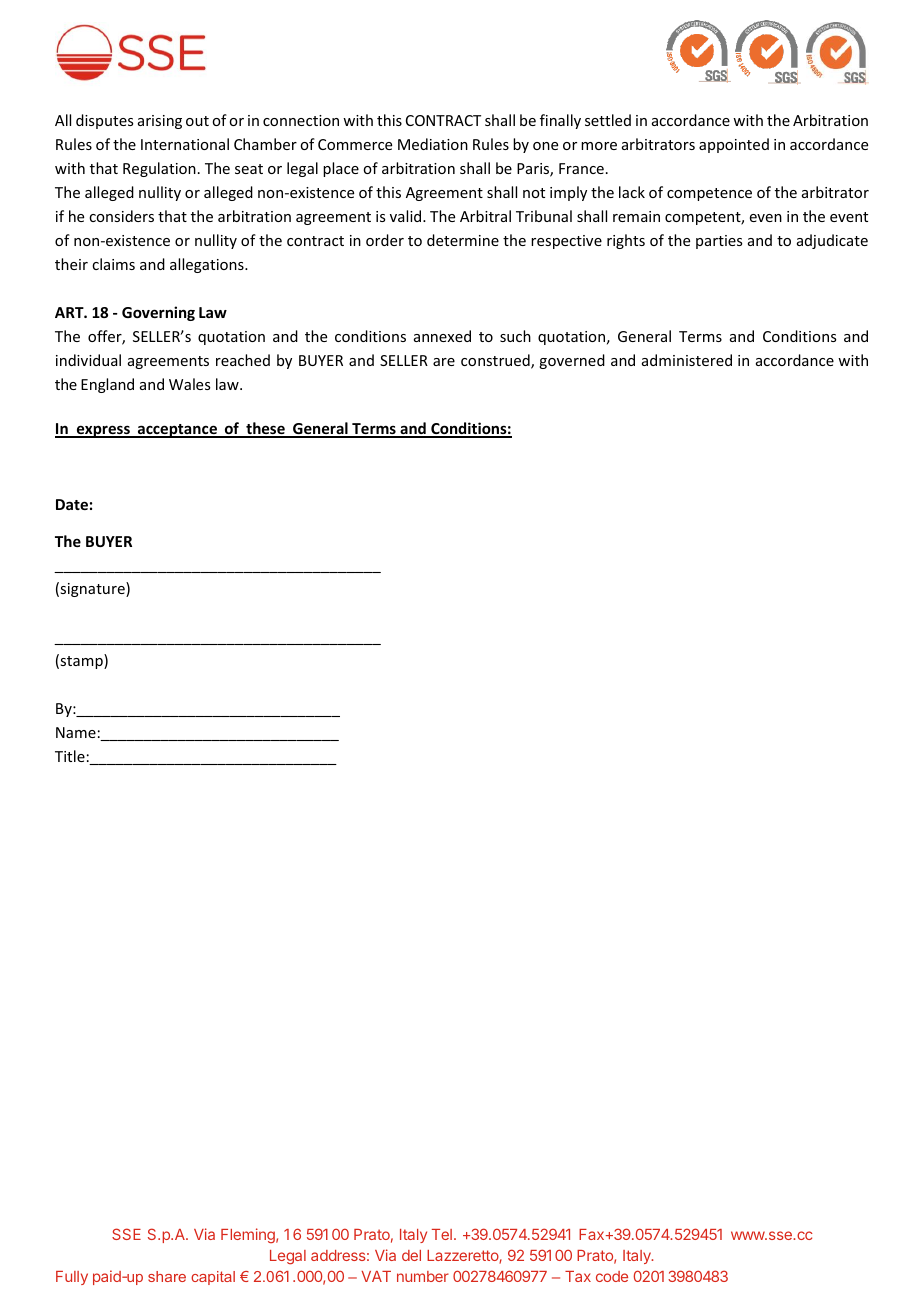 The image size is (924, 1308). I want to click on Tel, so click(442, 1234).
